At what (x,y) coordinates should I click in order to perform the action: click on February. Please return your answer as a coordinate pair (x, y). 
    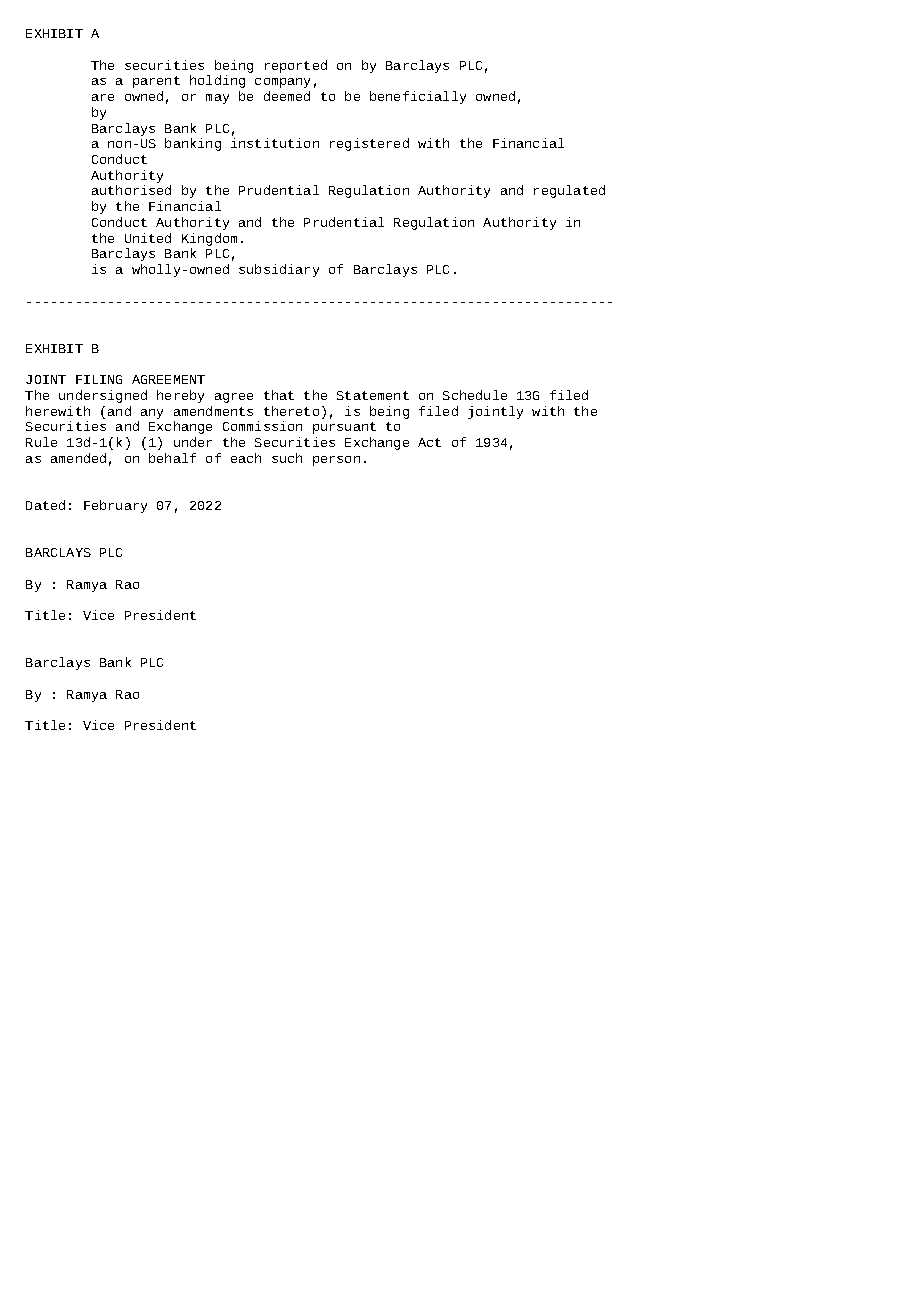
    Looking at the image, I should click on (115, 506).
